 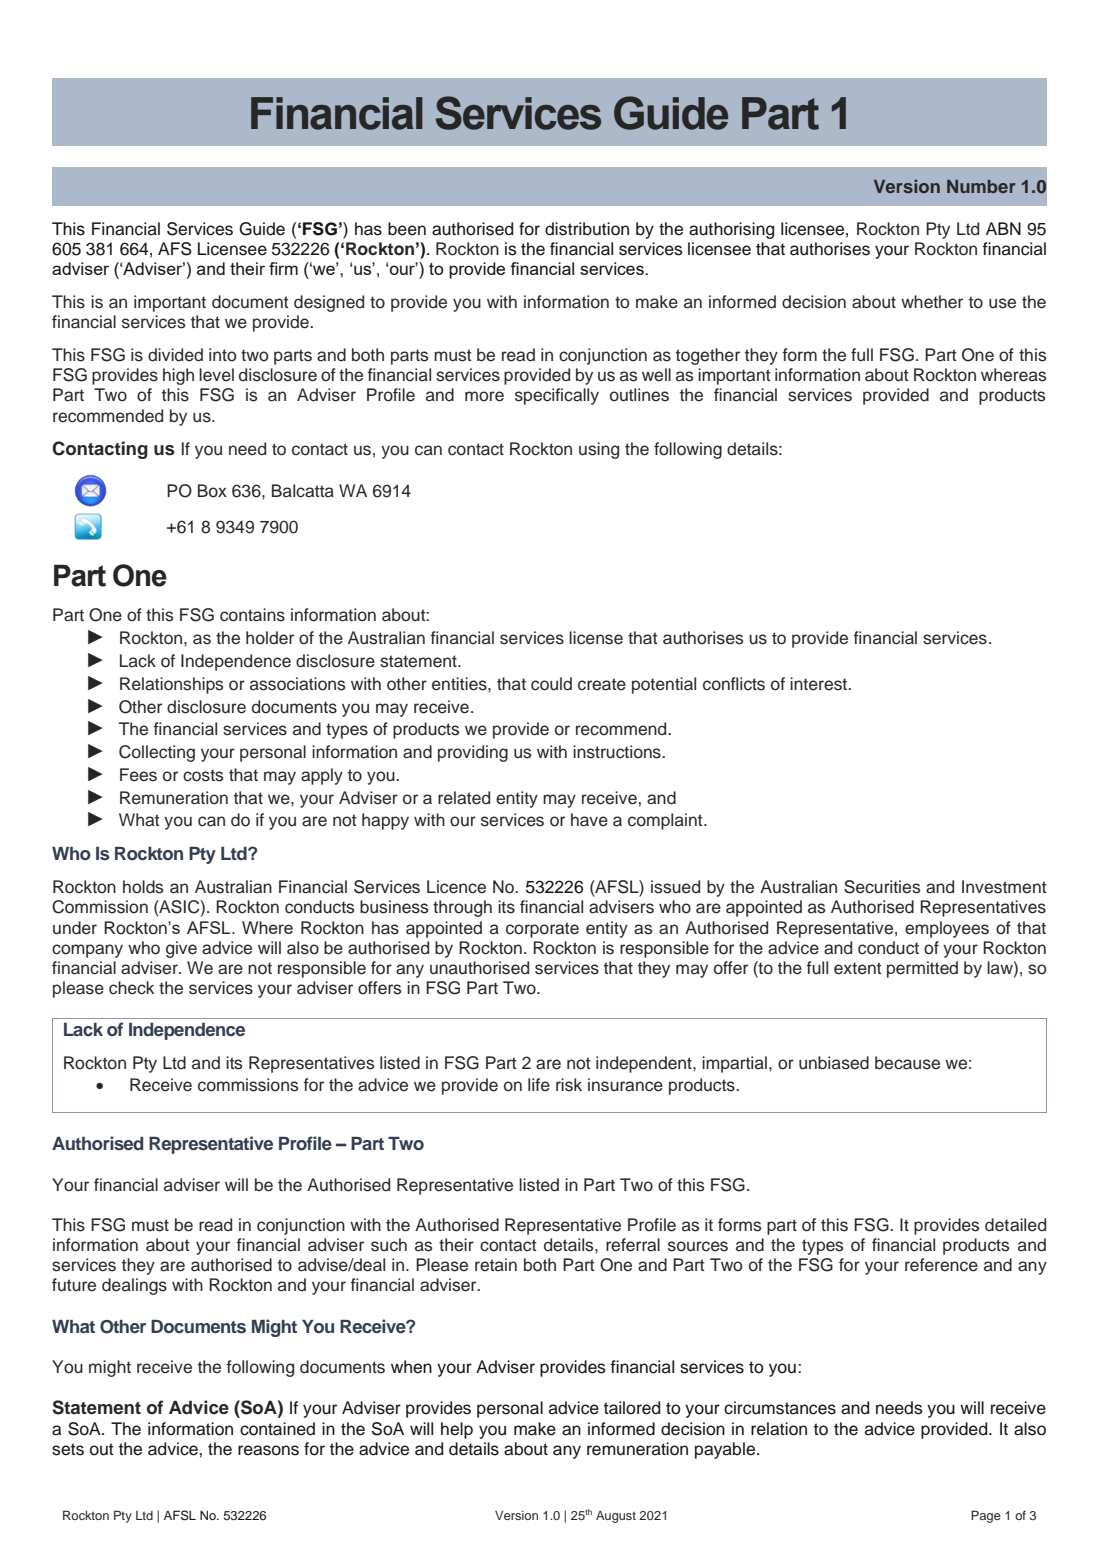 I want to click on Page, so click(x=986, y=1516).
